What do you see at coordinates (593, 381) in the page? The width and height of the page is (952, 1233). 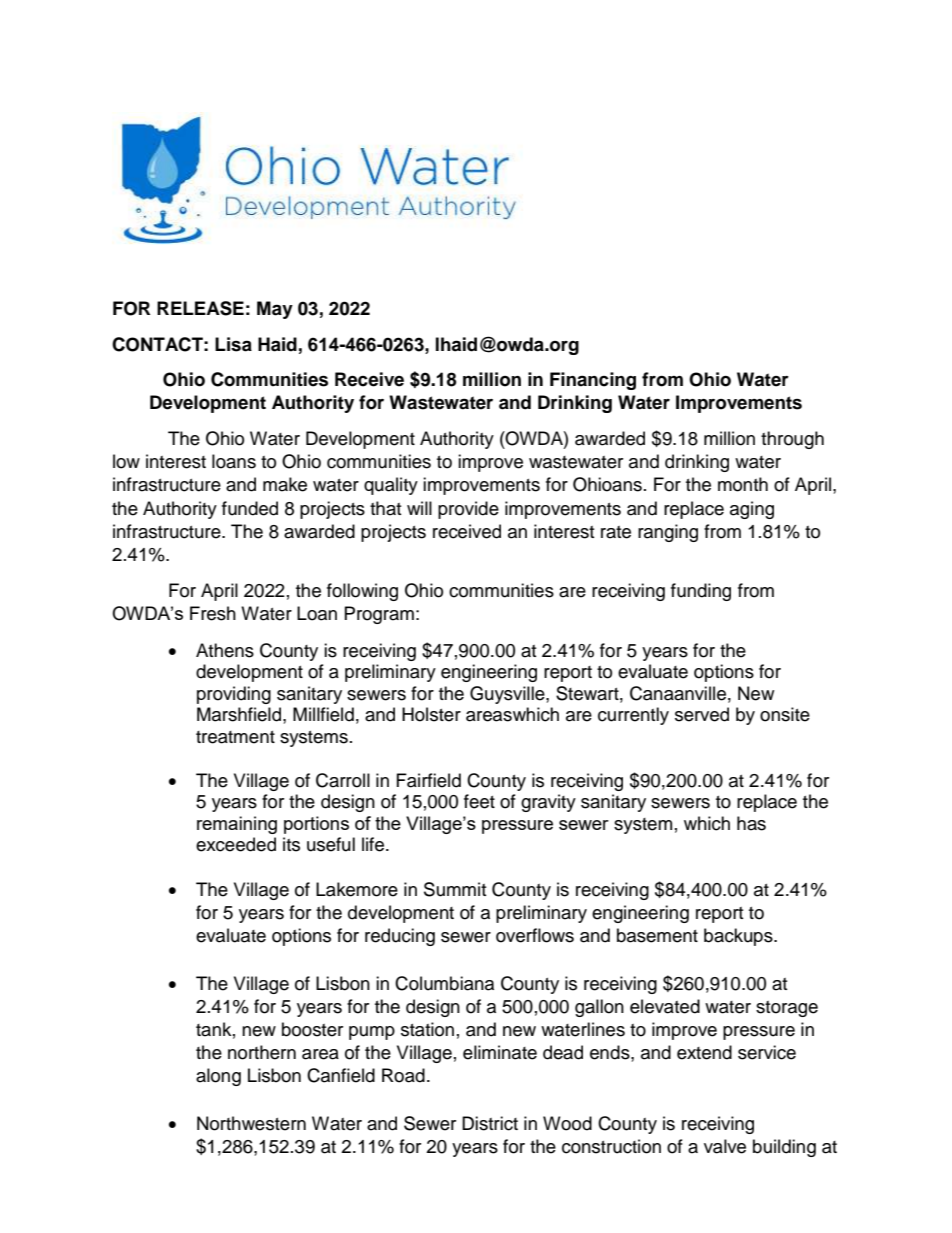 I see `Financing` at bounding box center [593, 381].
